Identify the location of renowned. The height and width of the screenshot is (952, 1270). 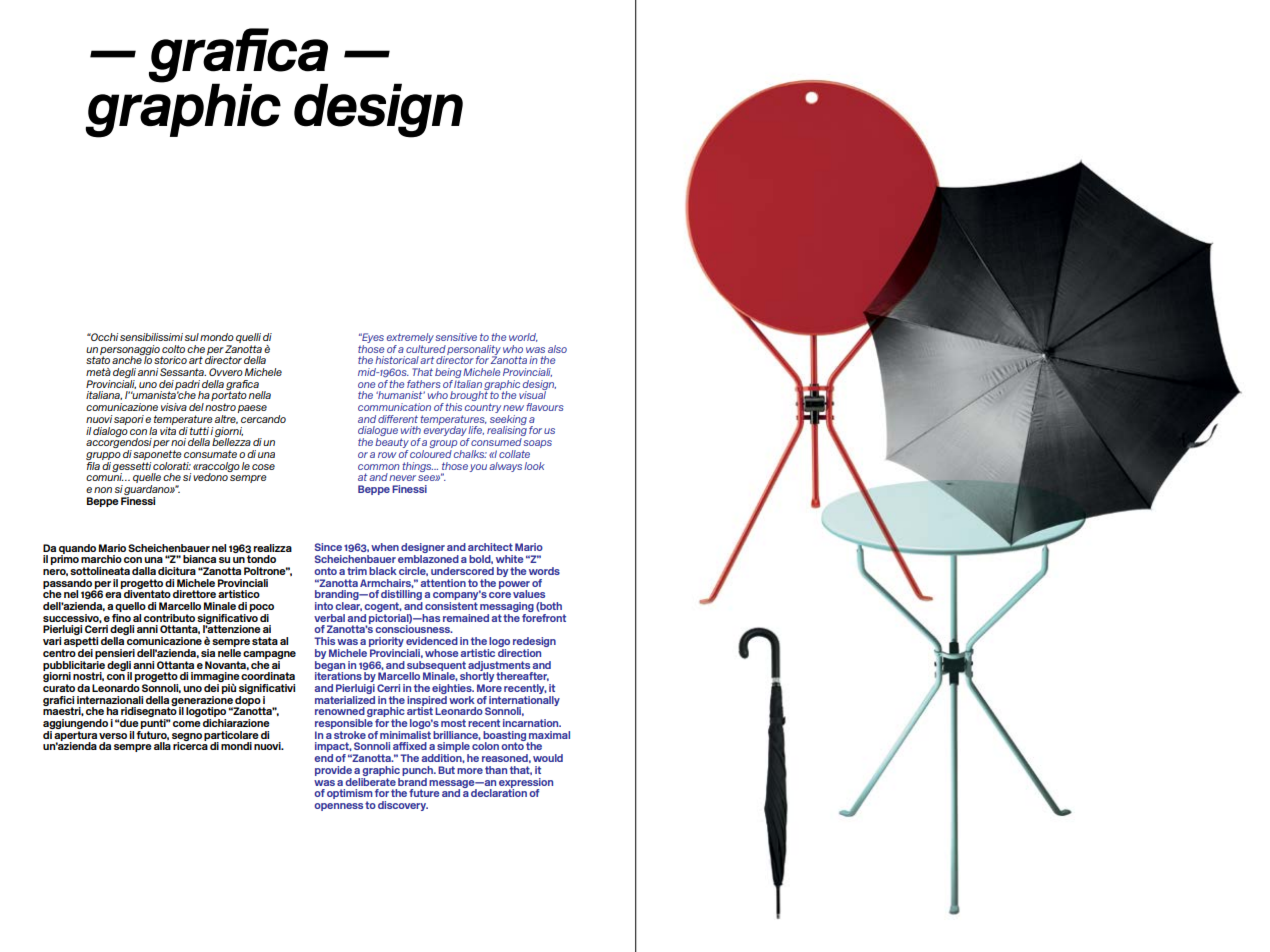
(340, 711).
